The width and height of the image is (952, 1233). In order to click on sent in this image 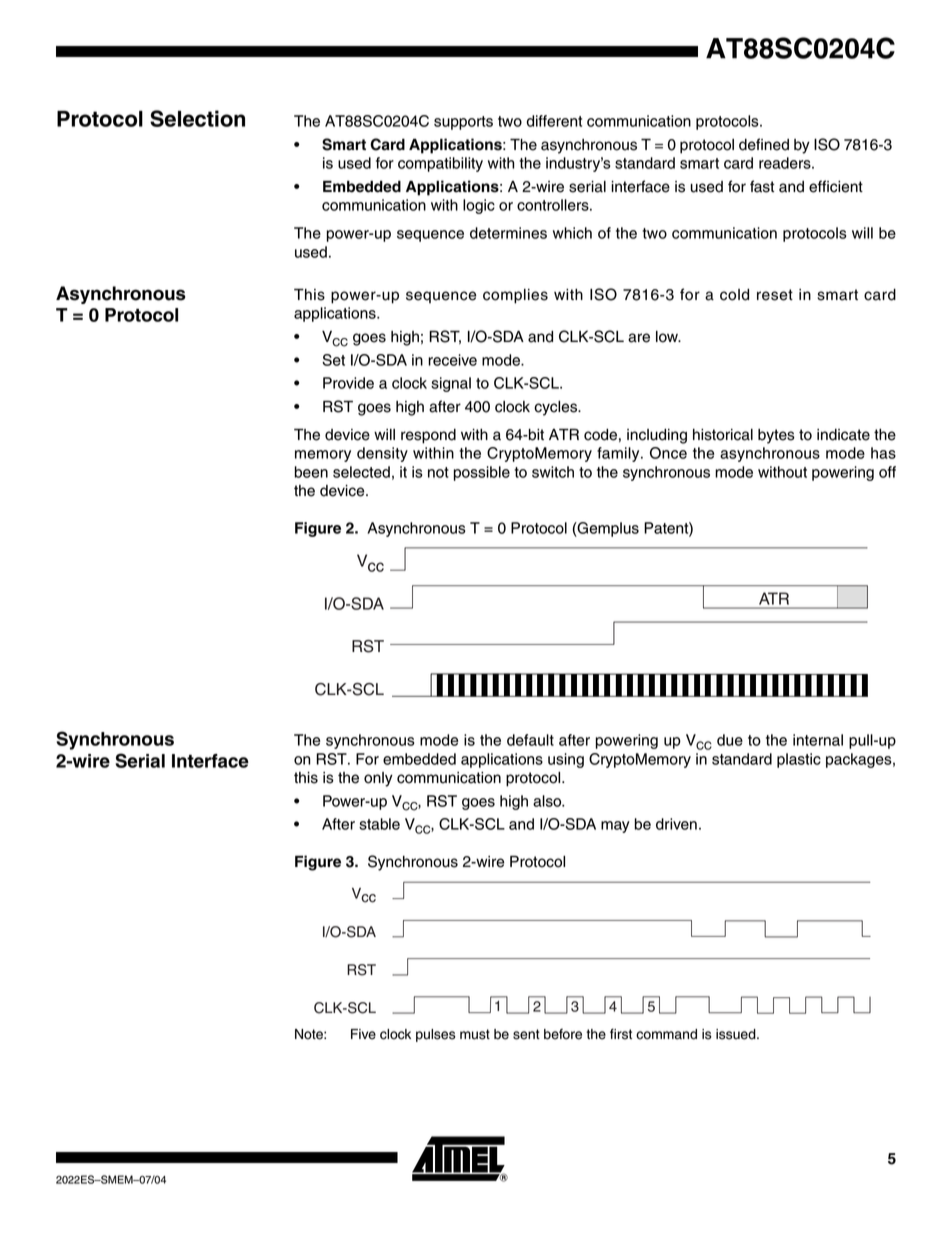, I will do `click(526, 1034)`.
